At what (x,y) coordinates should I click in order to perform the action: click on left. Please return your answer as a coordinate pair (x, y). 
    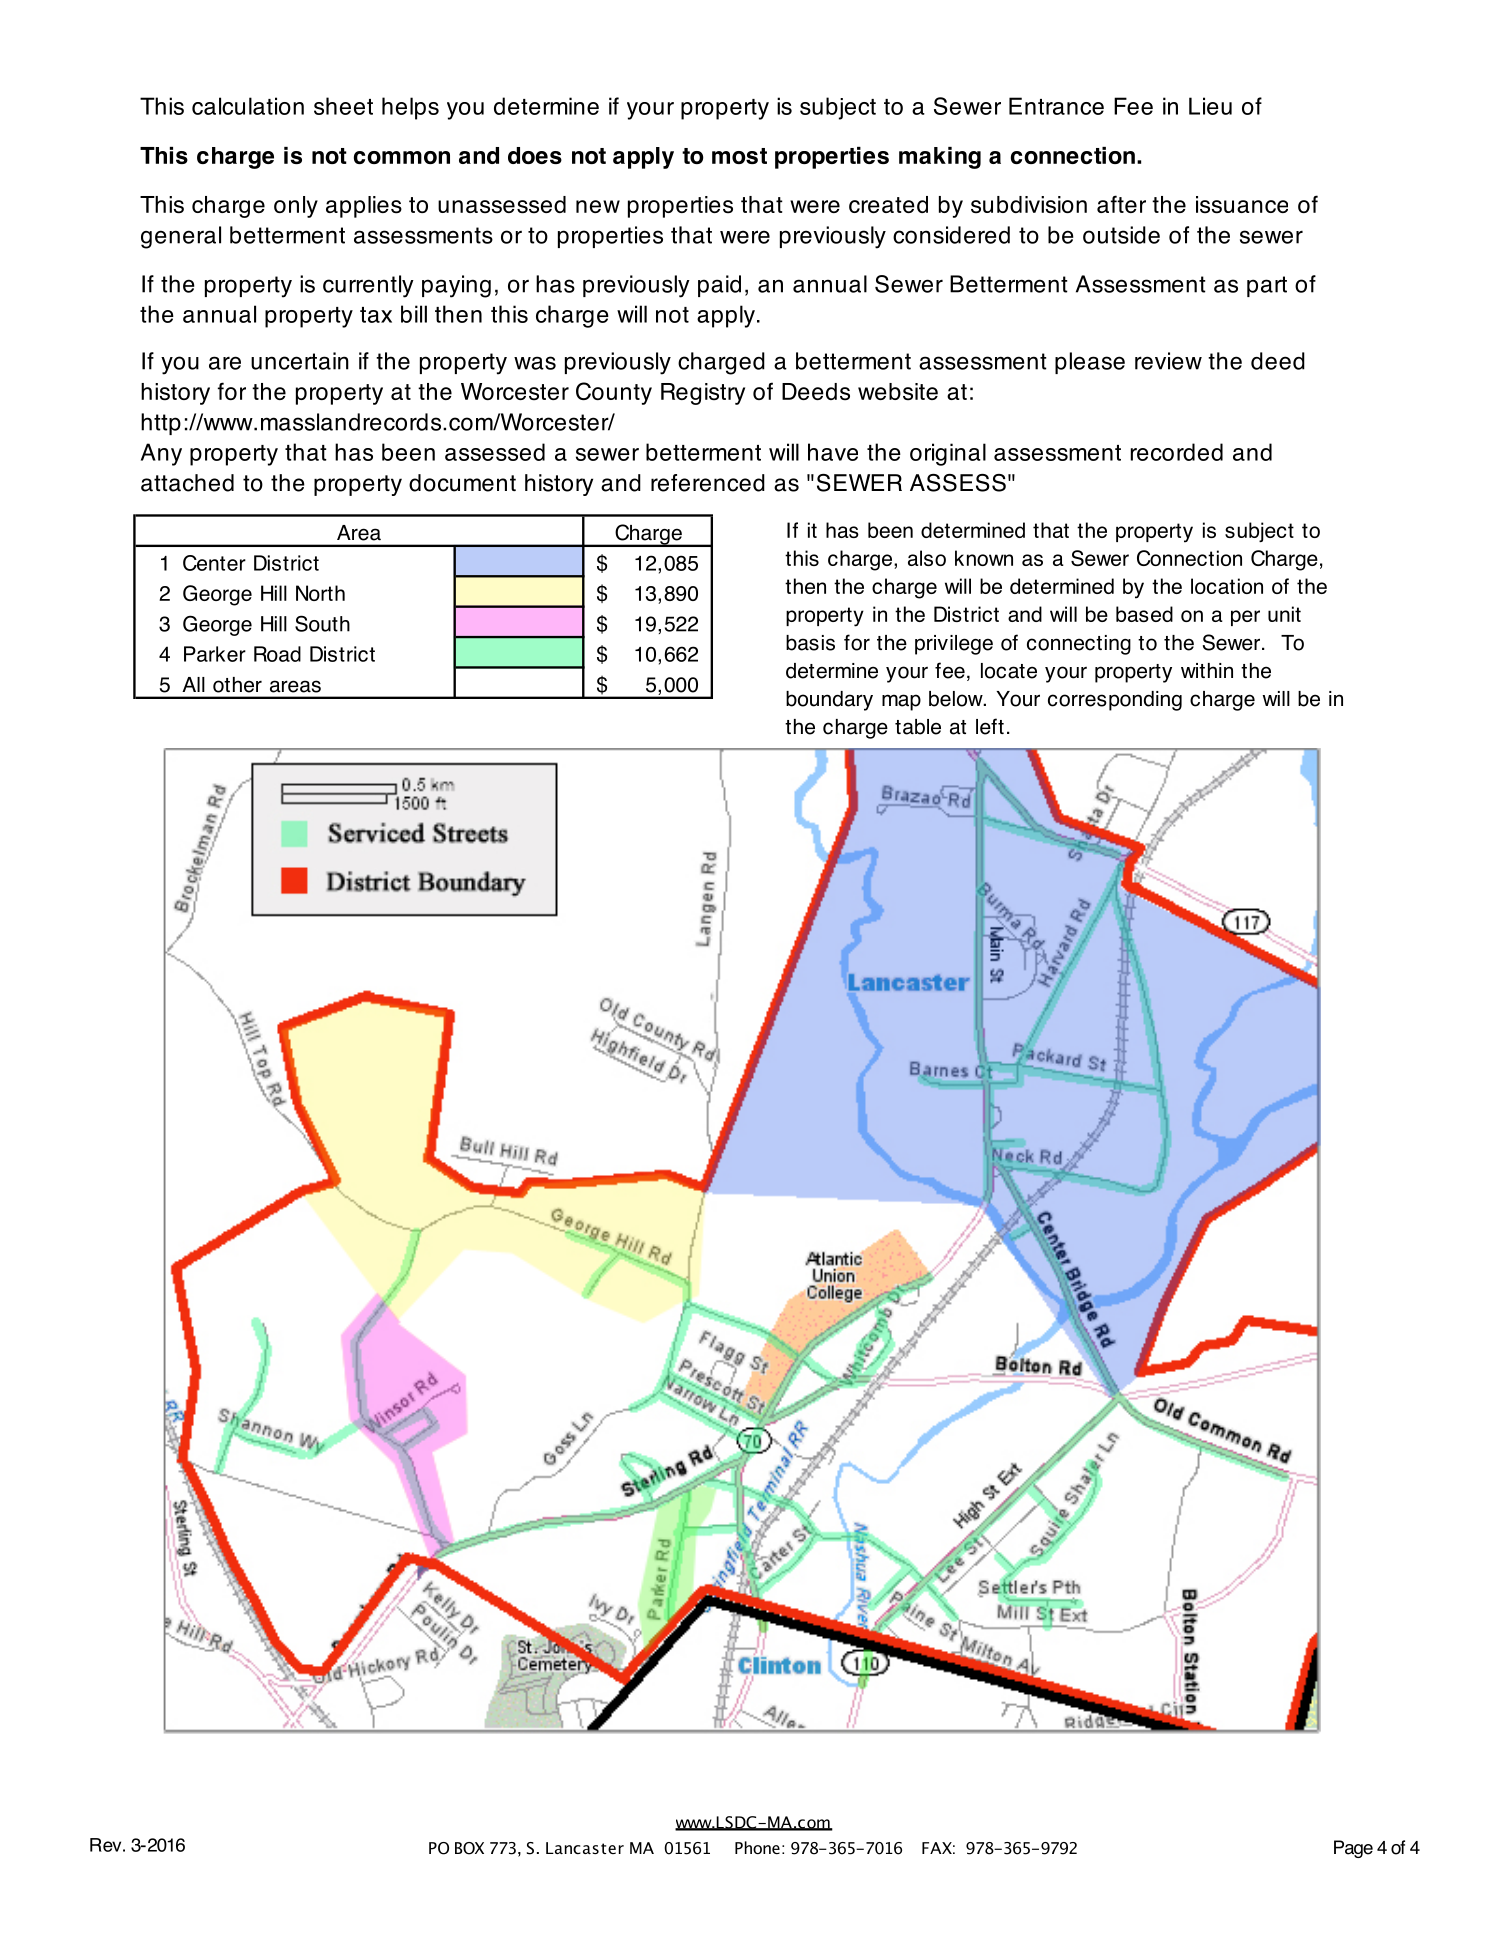
    Looking at the image, I should click on (990, 726).
